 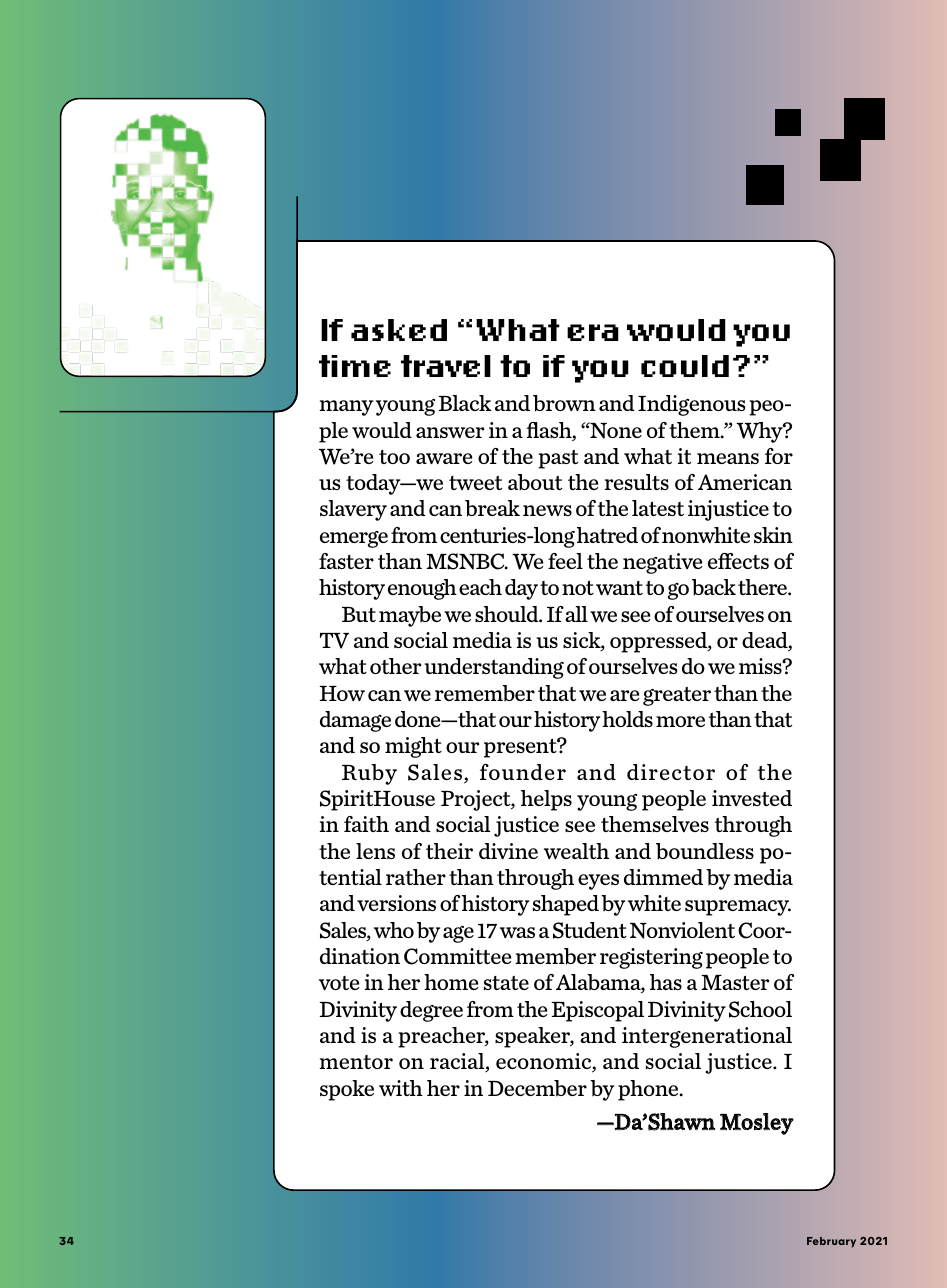 What do you see at coordinates (422, 589) in the screenshot?
I see `enough` at bounding box center [422, 589].
